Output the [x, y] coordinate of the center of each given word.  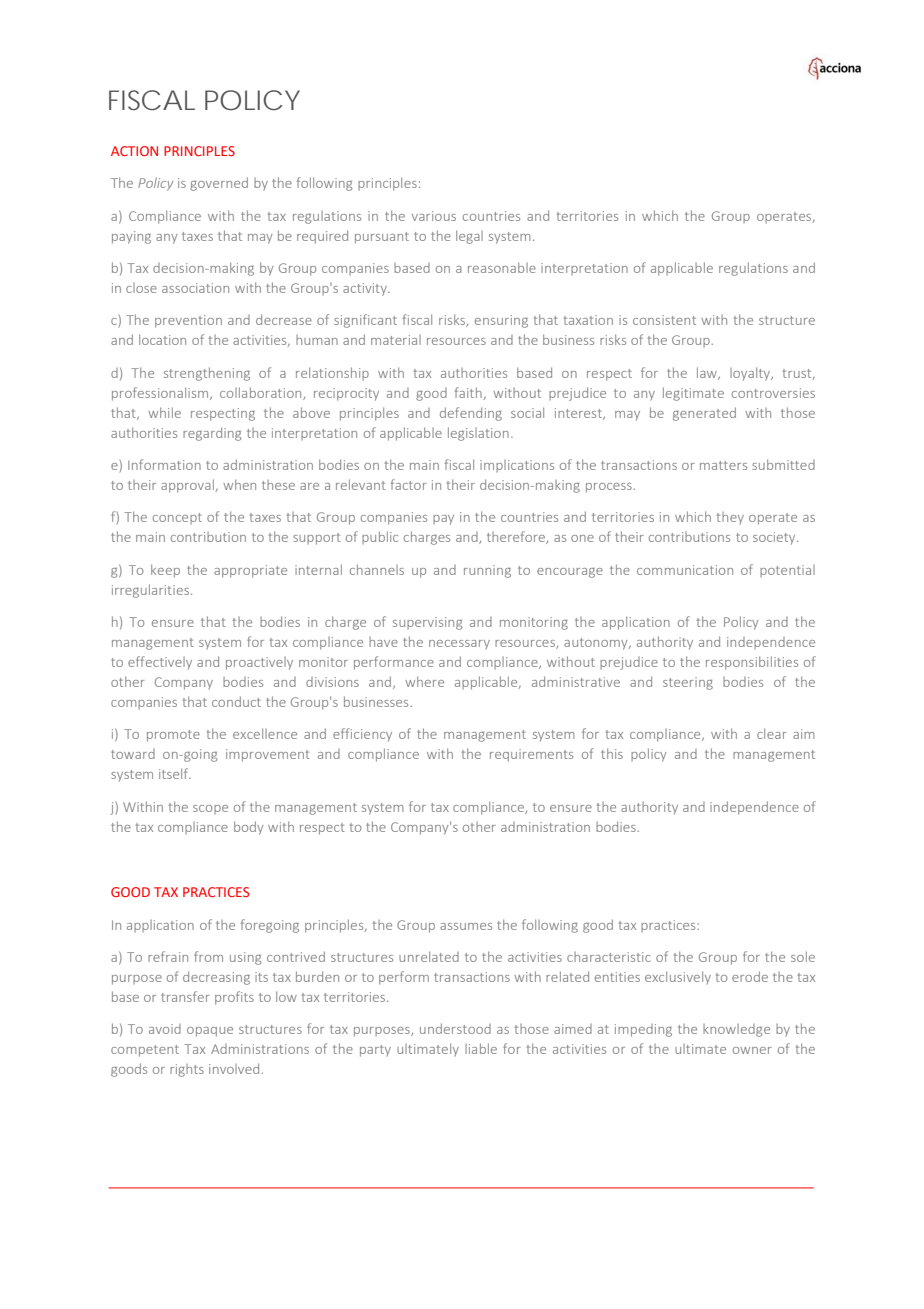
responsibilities [752, 663]
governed [219, 184]
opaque [210, 1032]
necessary [459, 645]
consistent [664, 320]
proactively [259, 663]
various [434, 216]
